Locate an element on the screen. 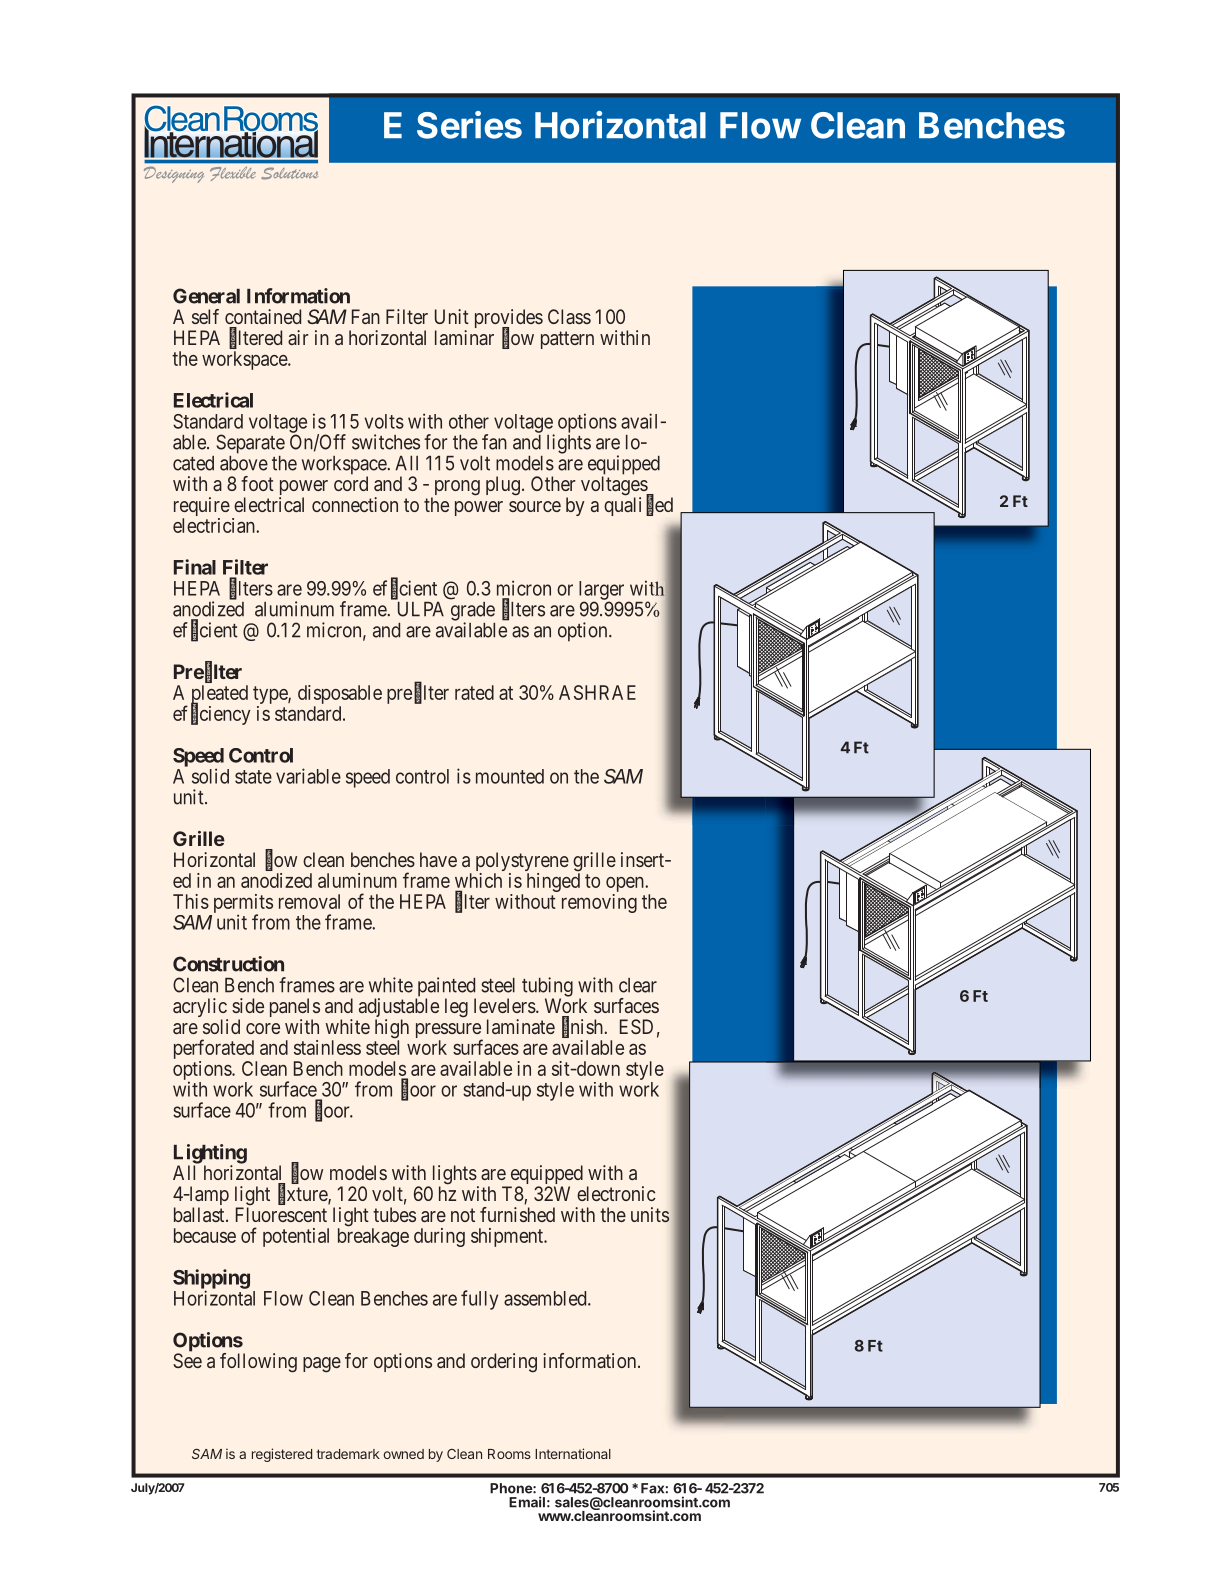 The image size is (1217, 1575). International is located at coordinates (573, 1453).
